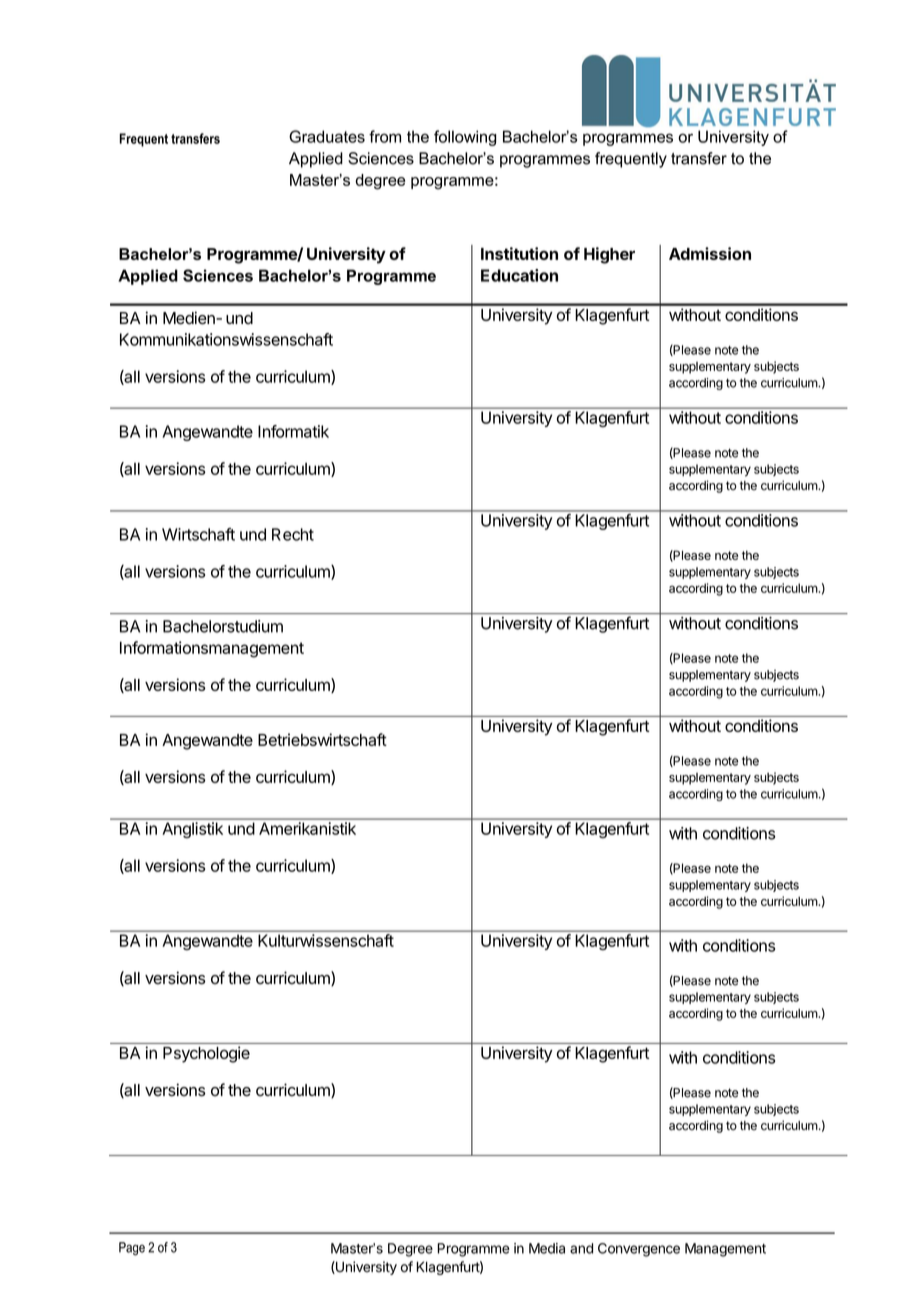 The height and width of the screenshot is (1308, 924). Describe the element at coordinates (519, 275) in the screenshot. I see `Education` at that location.
